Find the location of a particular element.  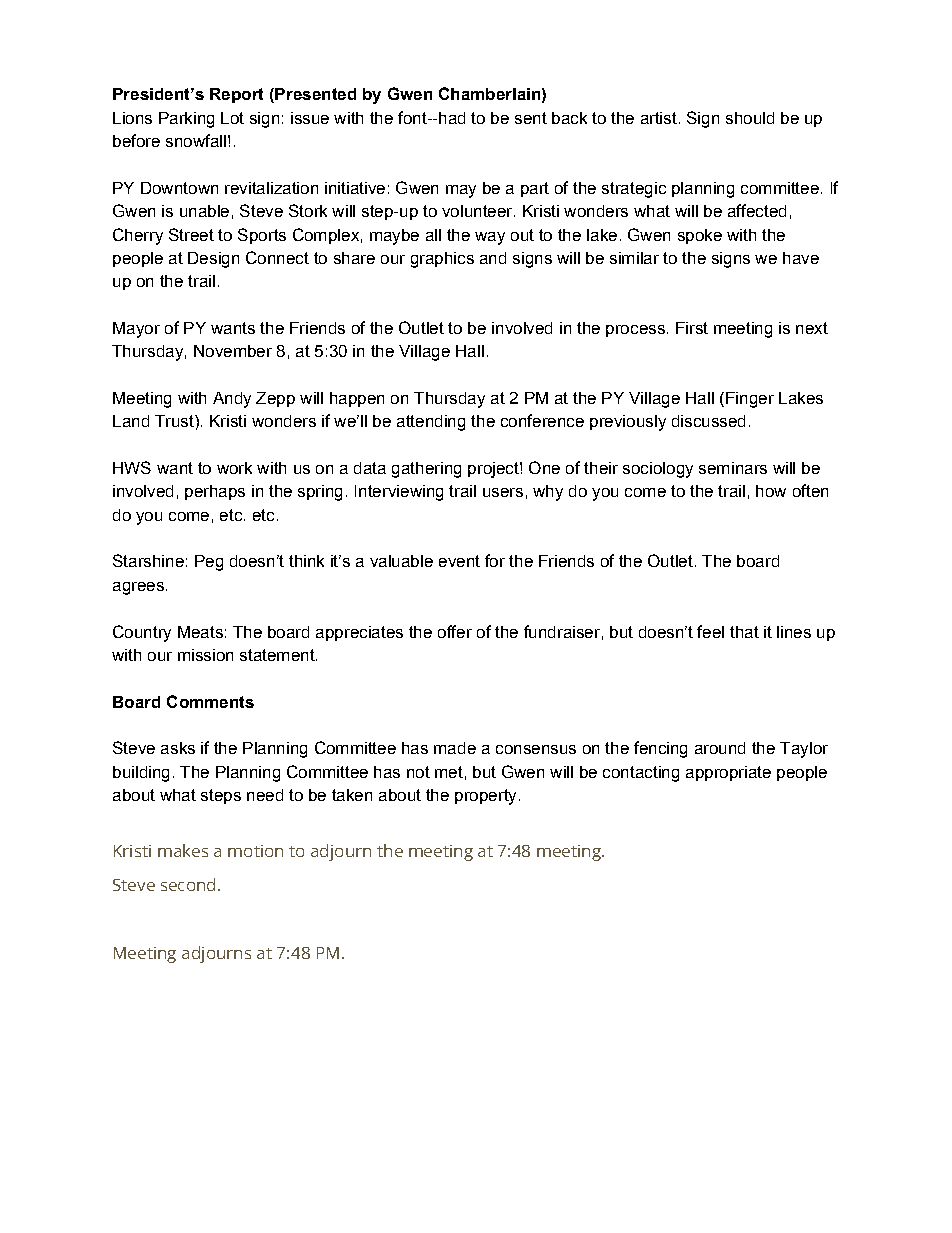

offer is located at coordinates (455, 631).
